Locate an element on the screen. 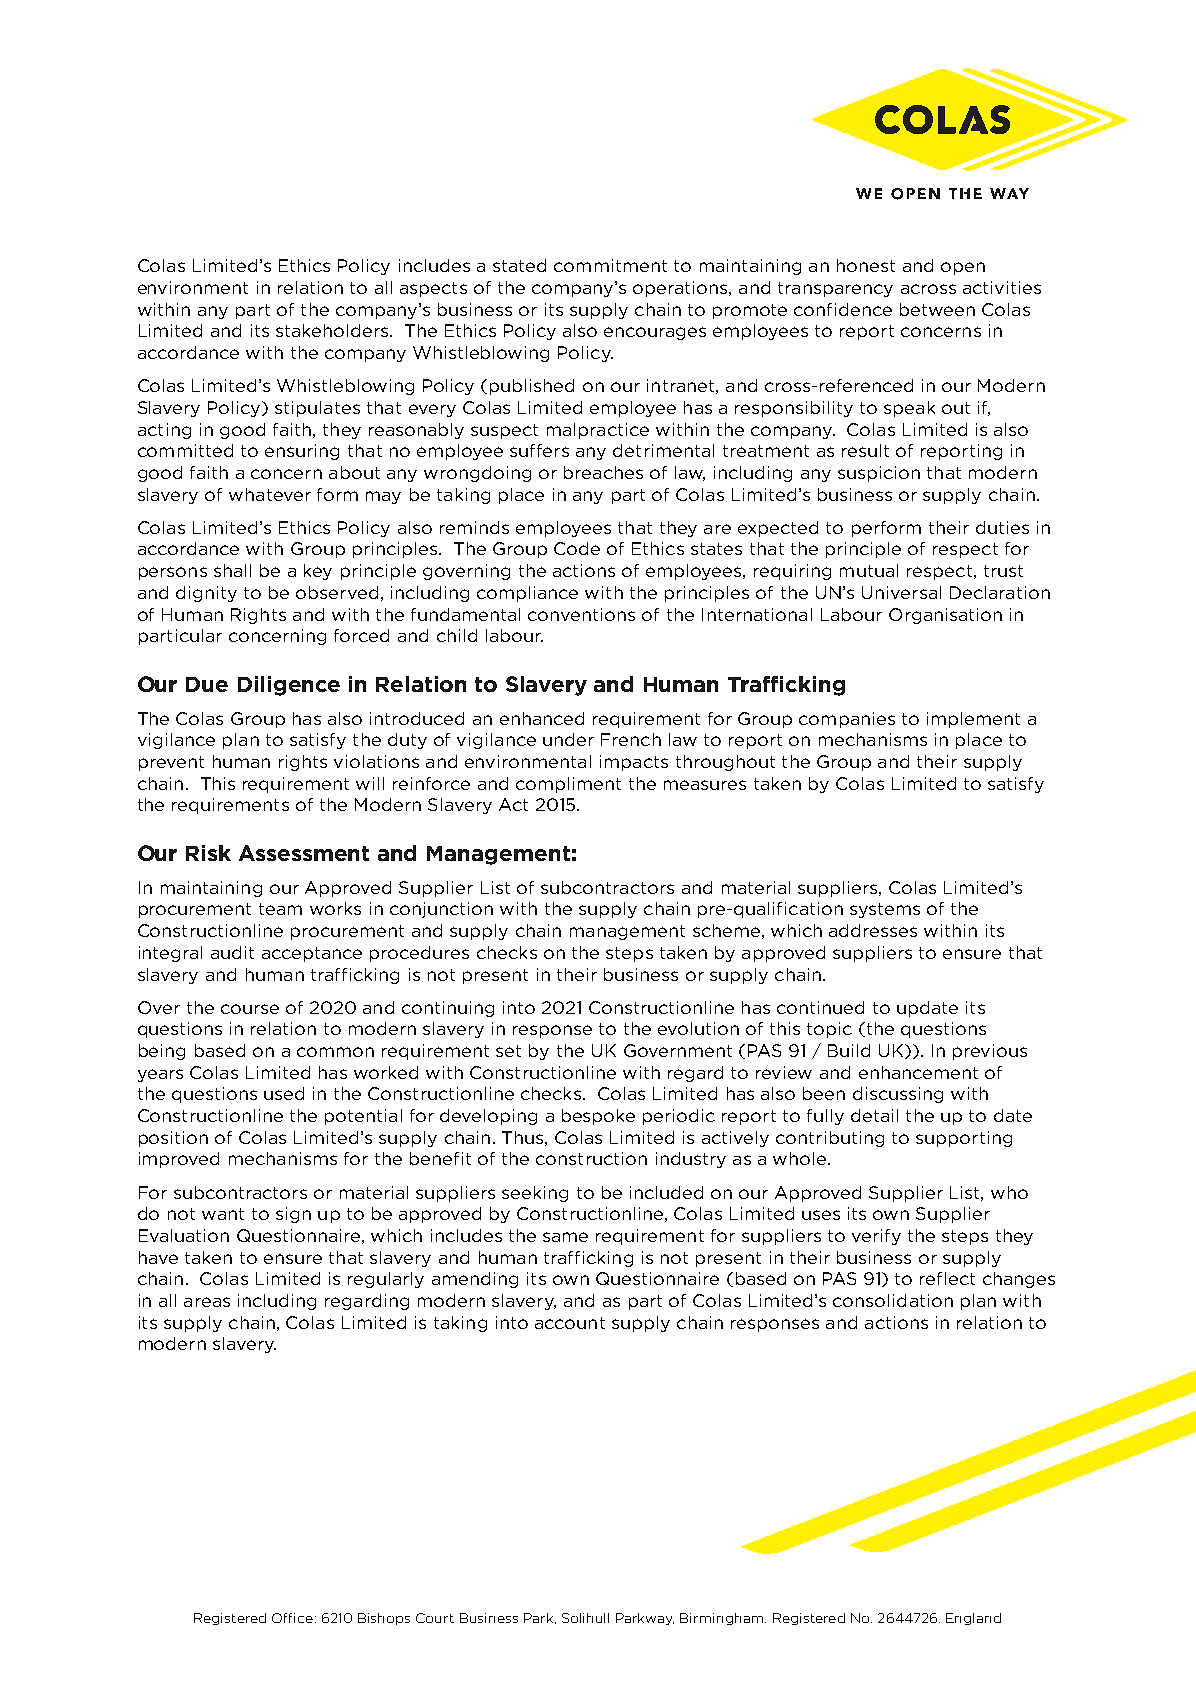 The height and width of the screenshot is (1691, 1196). audit is located at coordinates (232, 952).
